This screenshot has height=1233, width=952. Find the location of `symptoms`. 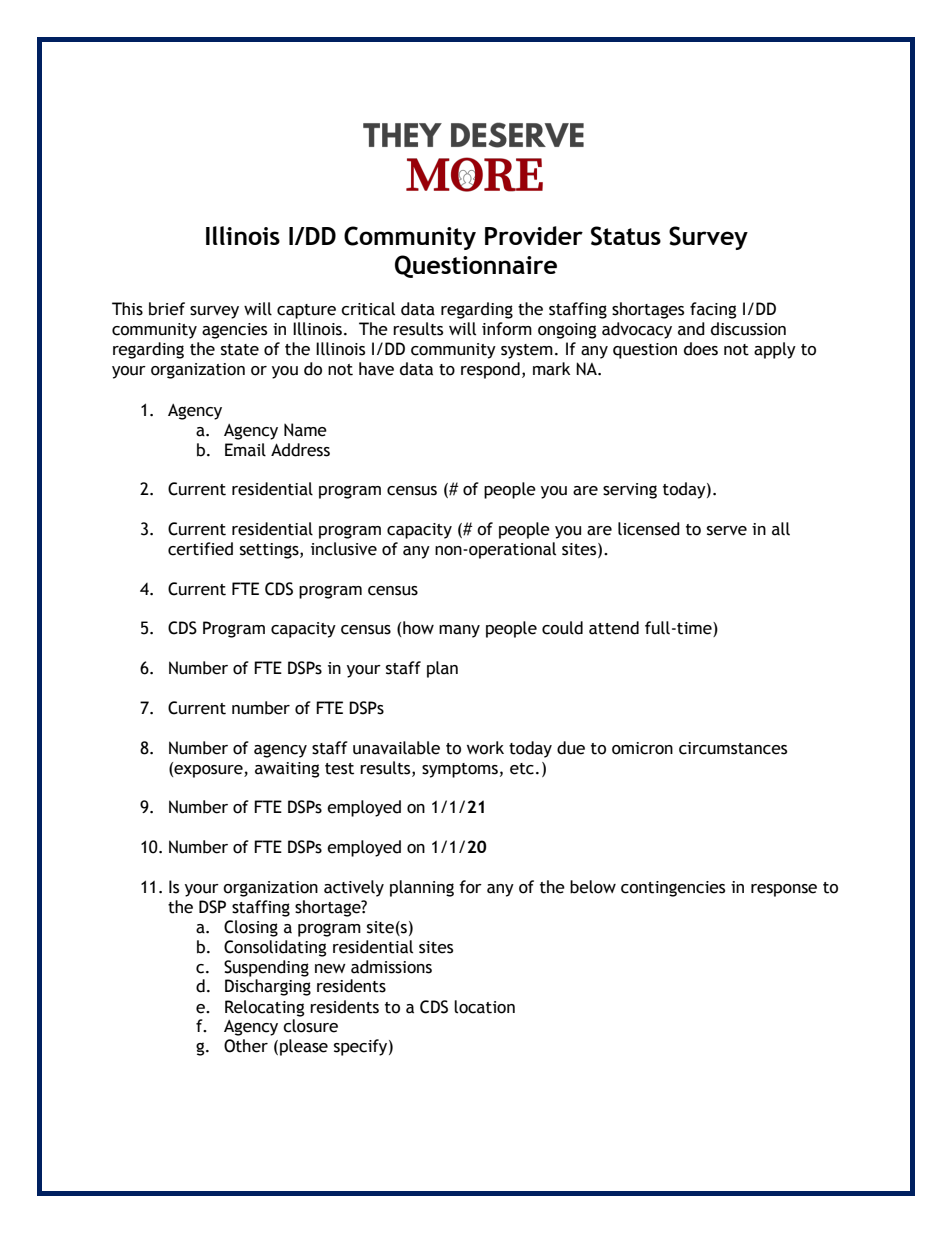

symptoms is located at coordinates (460, 770).
